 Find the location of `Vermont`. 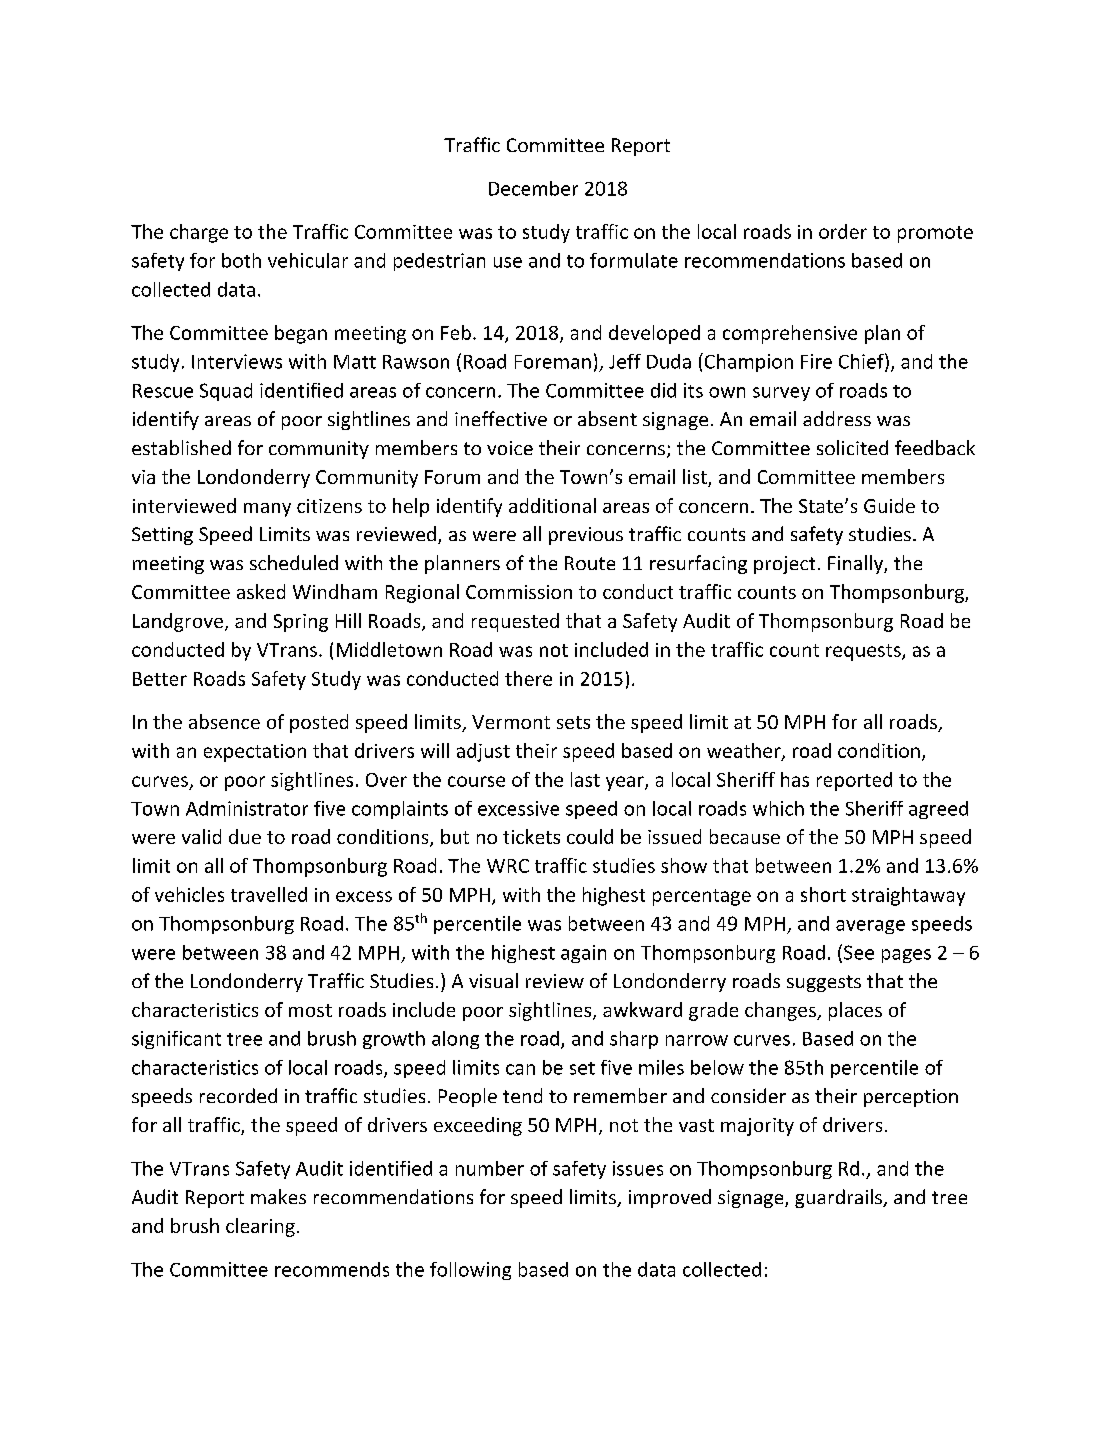

Vermont is located at coordinates (511, 722).
